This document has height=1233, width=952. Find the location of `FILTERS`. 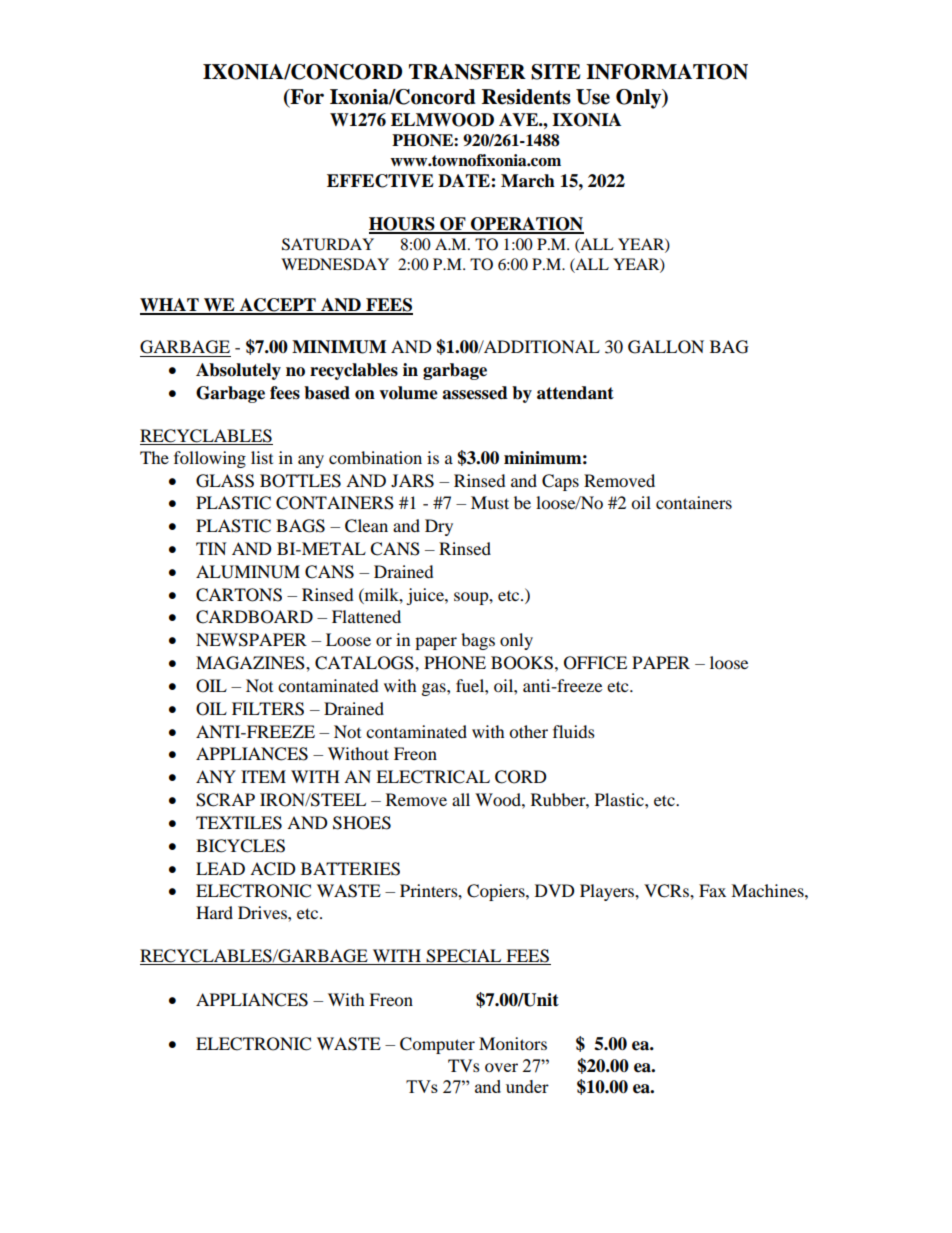

FILTERS is located at coordinates (268, 709).
